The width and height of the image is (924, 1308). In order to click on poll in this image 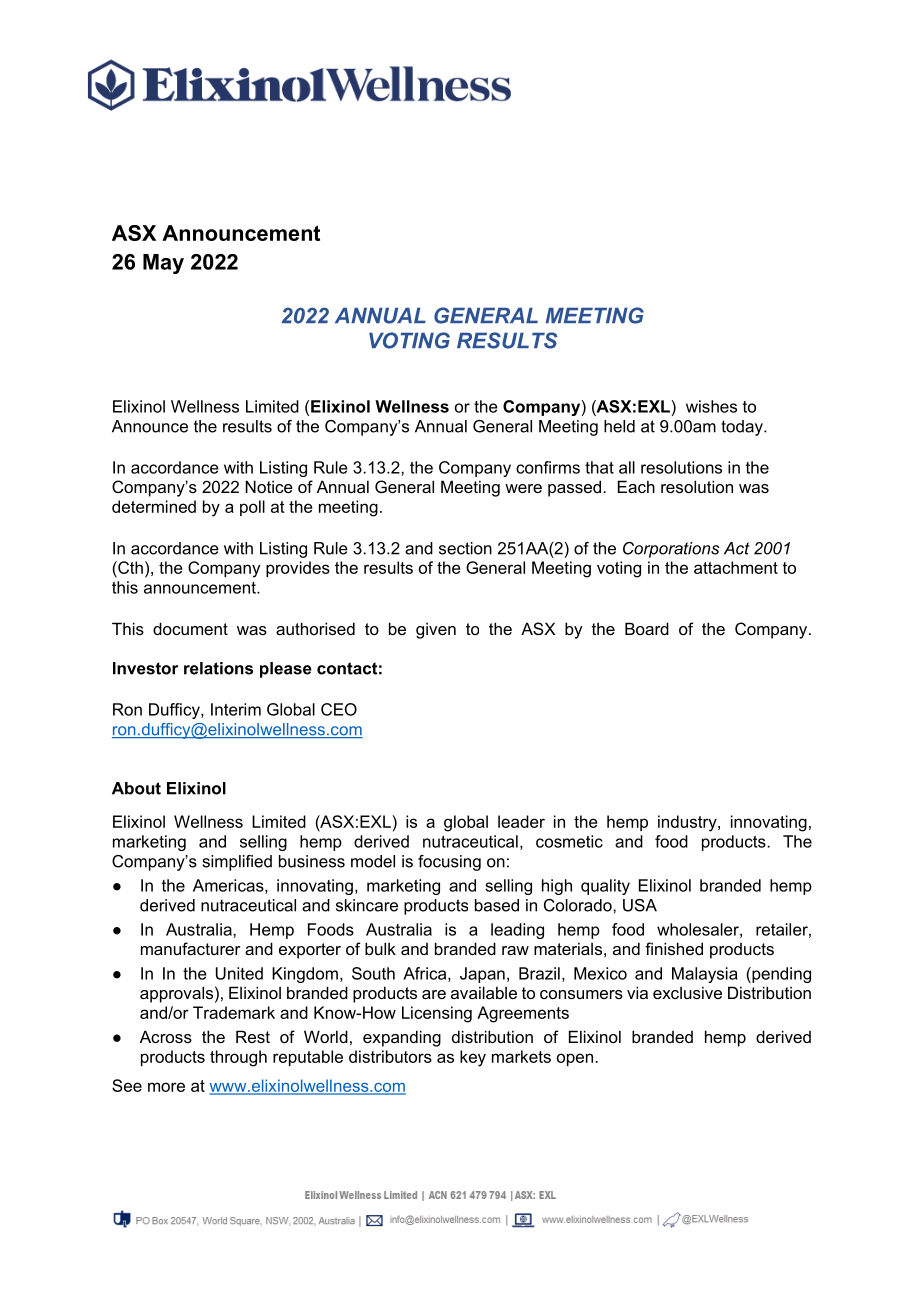, I will do `click(252, 508)`.
